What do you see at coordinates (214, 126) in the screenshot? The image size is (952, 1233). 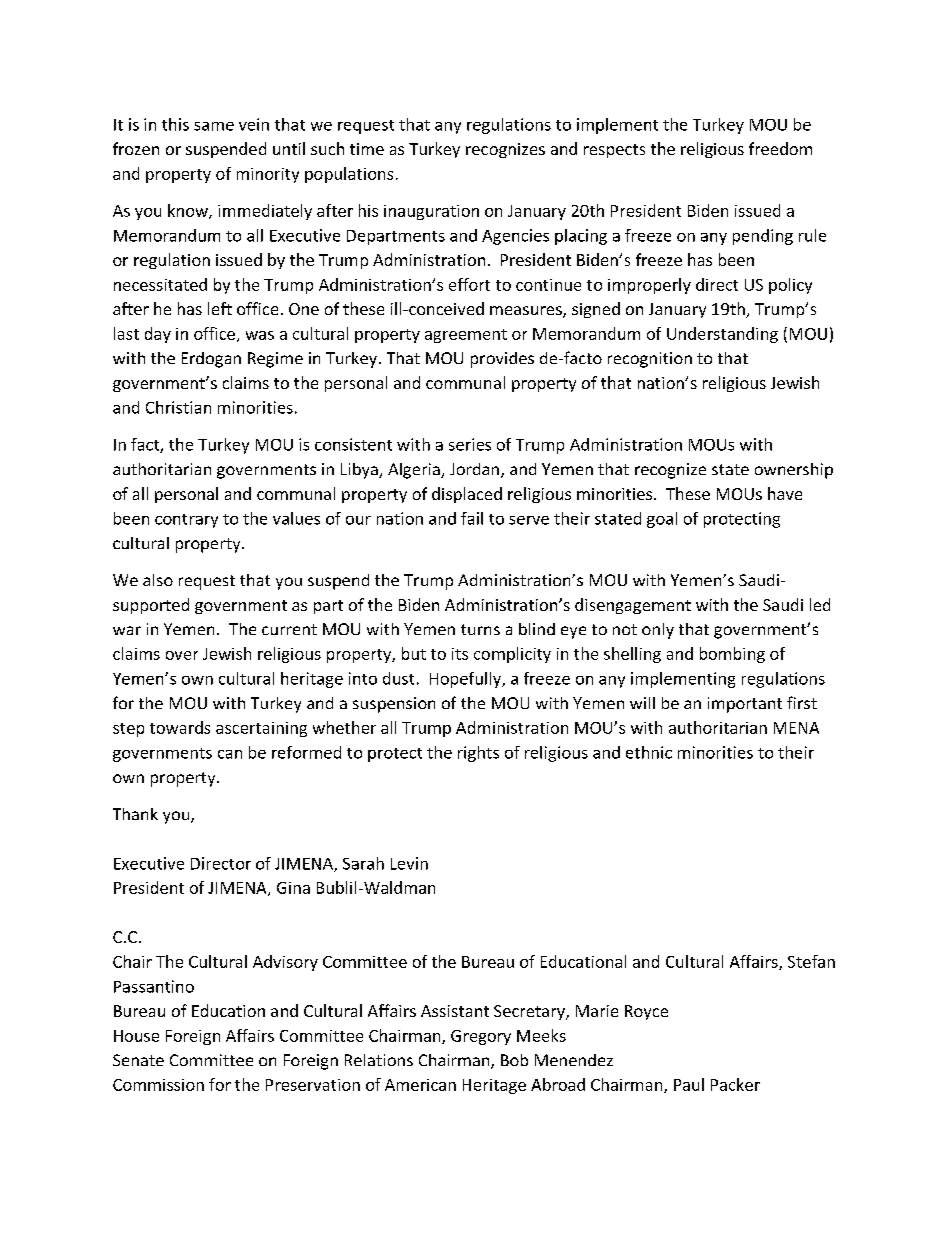 I see `same` at bounding box center [214, 126].
